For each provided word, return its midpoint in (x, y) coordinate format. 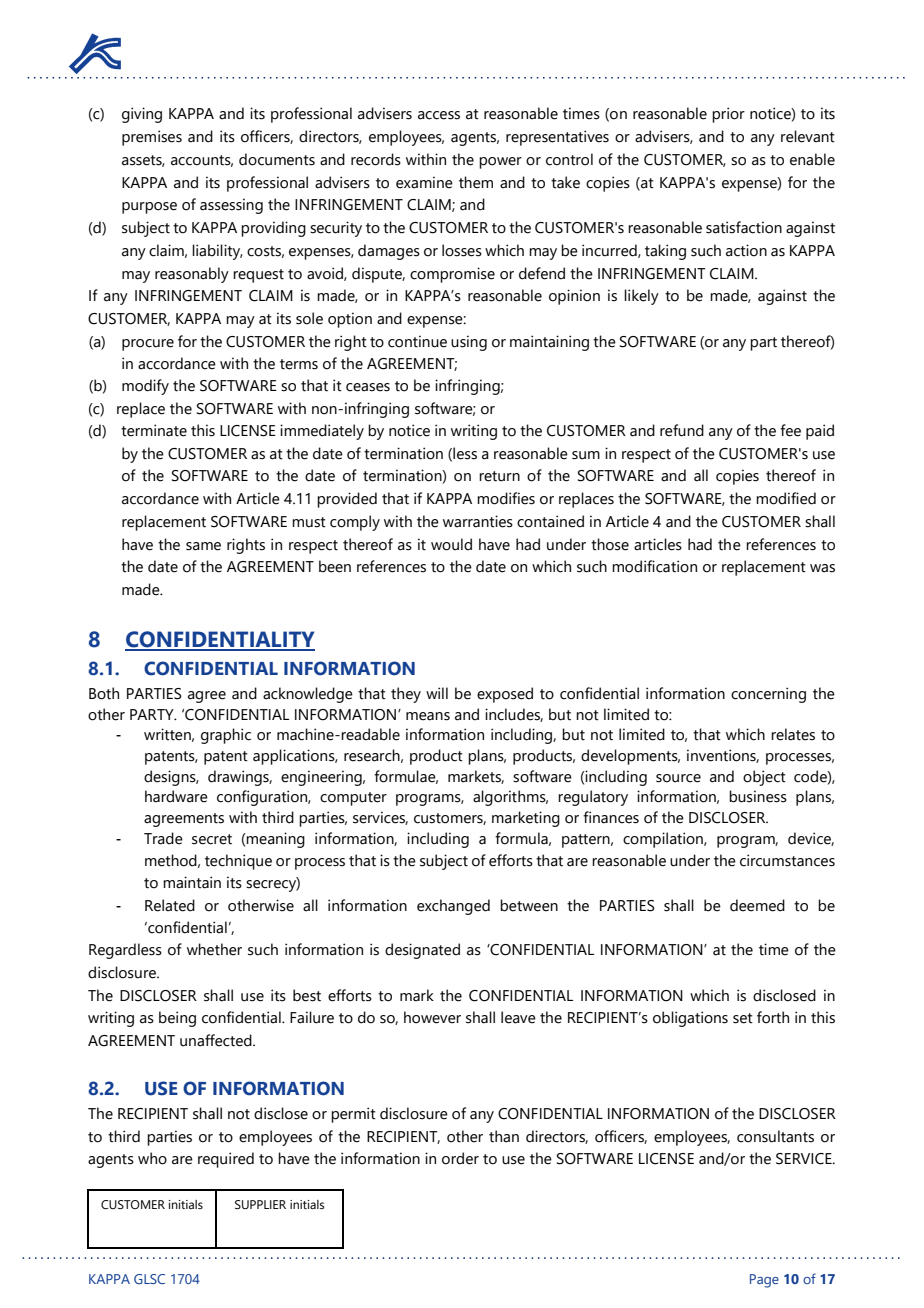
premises (152, 138)
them (476, 182)
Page (764, 1281)
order (460, 1158)
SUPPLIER (260, 1204)
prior (728, 115)
